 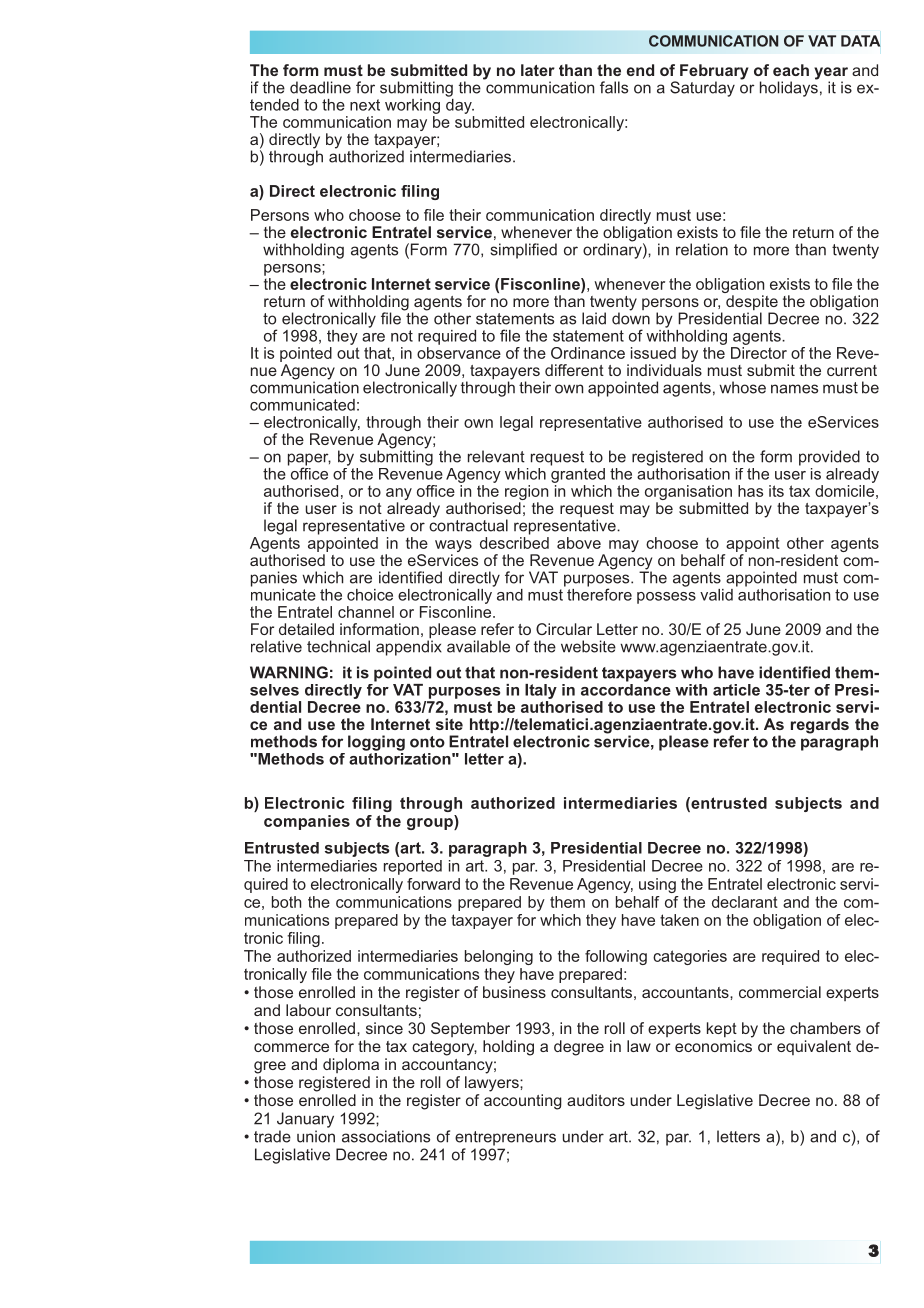 I want to click on technical, so click(x=338, y=646).
